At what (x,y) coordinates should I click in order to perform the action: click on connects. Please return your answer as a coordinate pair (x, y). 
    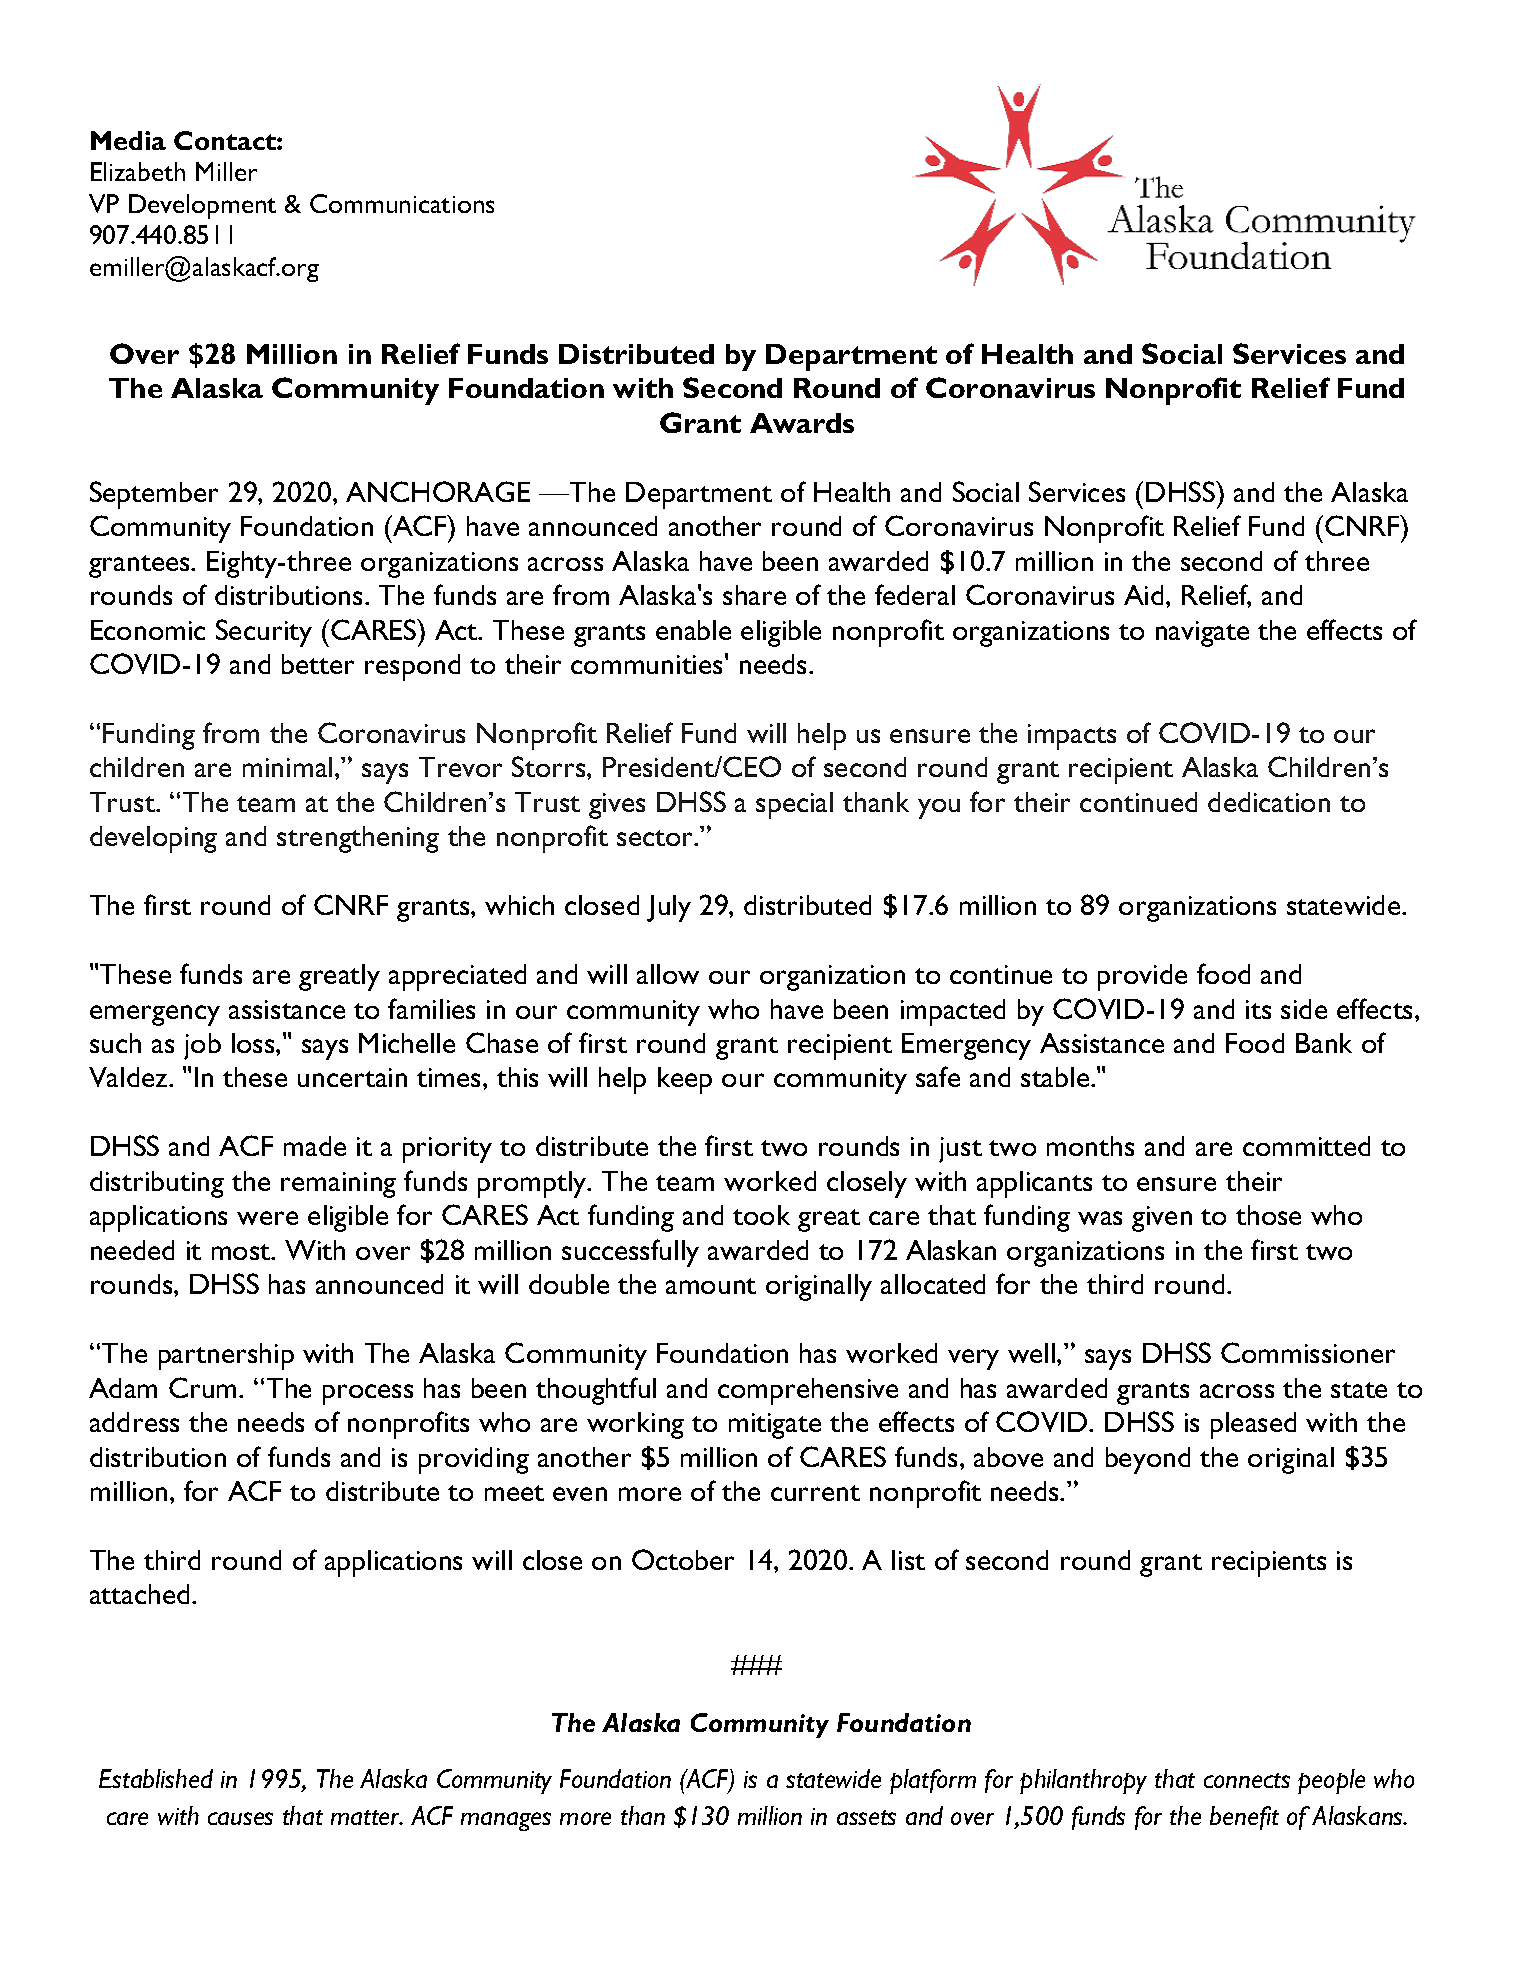
    Looking at the image, I should click on (1247, 1780).
